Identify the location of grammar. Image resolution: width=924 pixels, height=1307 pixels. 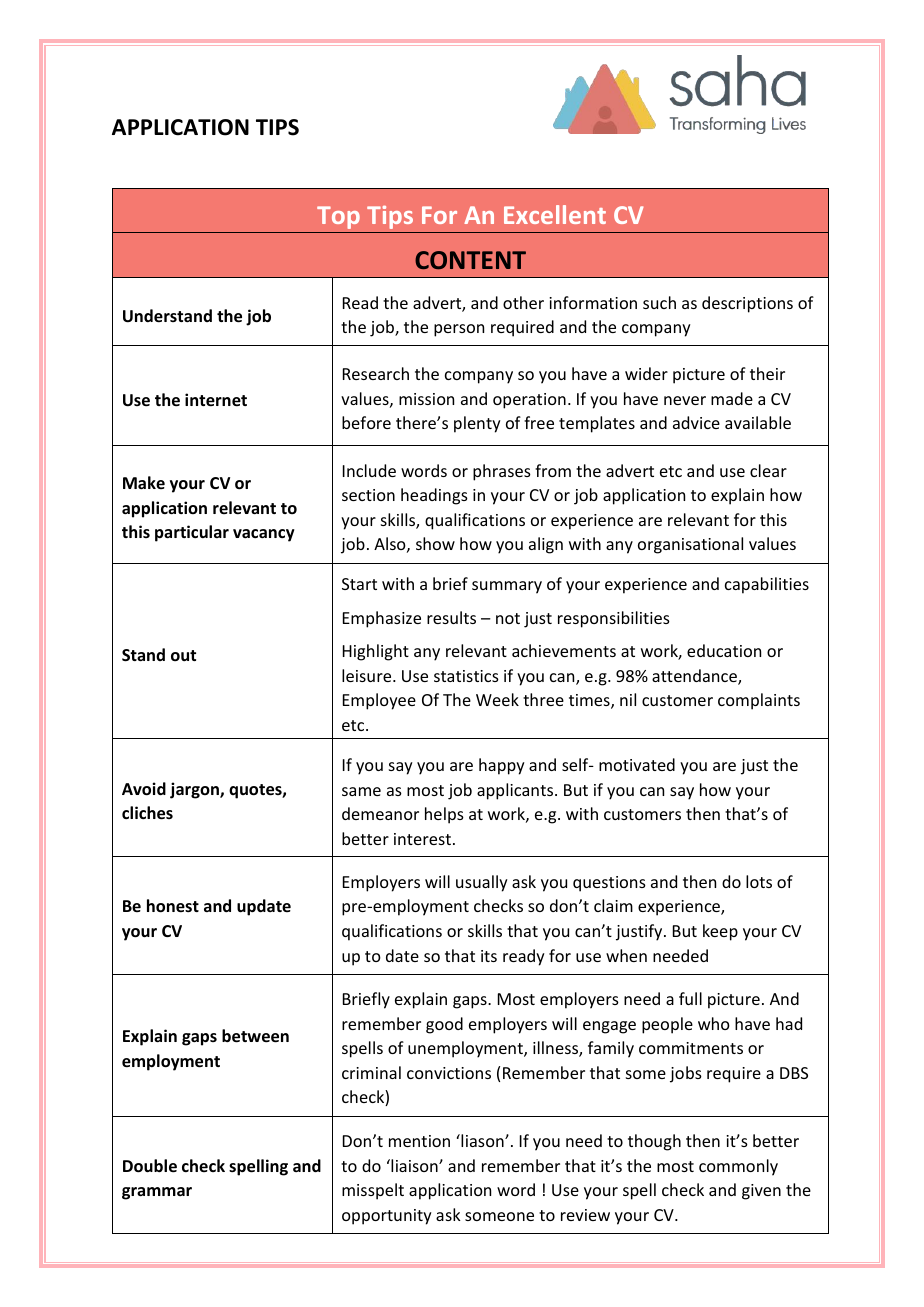
(157, 1193).
